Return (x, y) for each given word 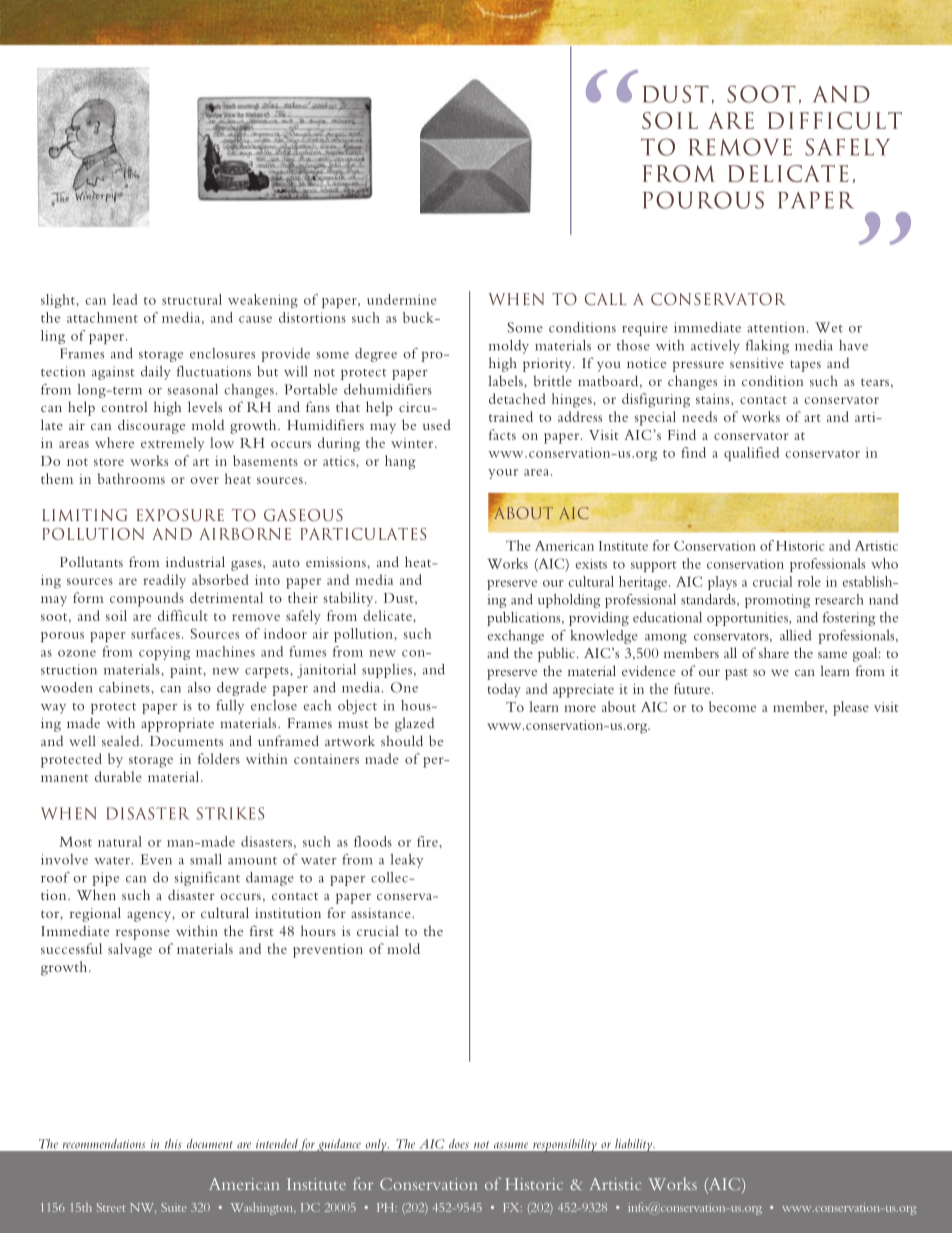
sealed (122, 740)
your (503, 474)
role (809, 581)
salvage (130, 950)
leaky (407, 861)
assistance (382, 913)
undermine (402, 299)
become (732, 706)
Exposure (180, 515)
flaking (767, 347)
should (402, 740)
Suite (174, 1207)
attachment (102, 317)
